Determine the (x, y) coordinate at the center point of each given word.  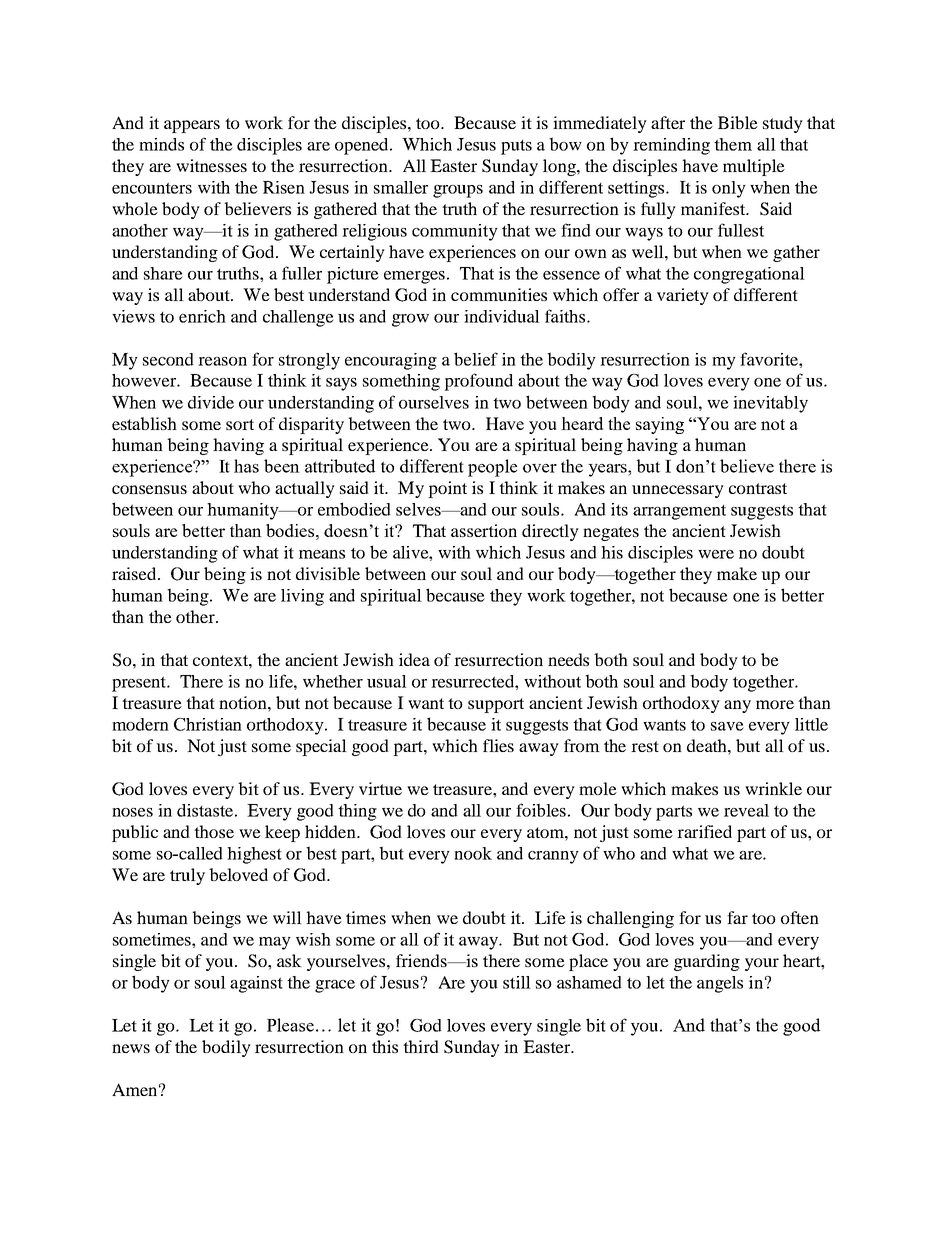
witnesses (211, 165)
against (256, 984)
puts (516, 147)
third (421, 1046)
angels (720, 984)
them (733, 144)
